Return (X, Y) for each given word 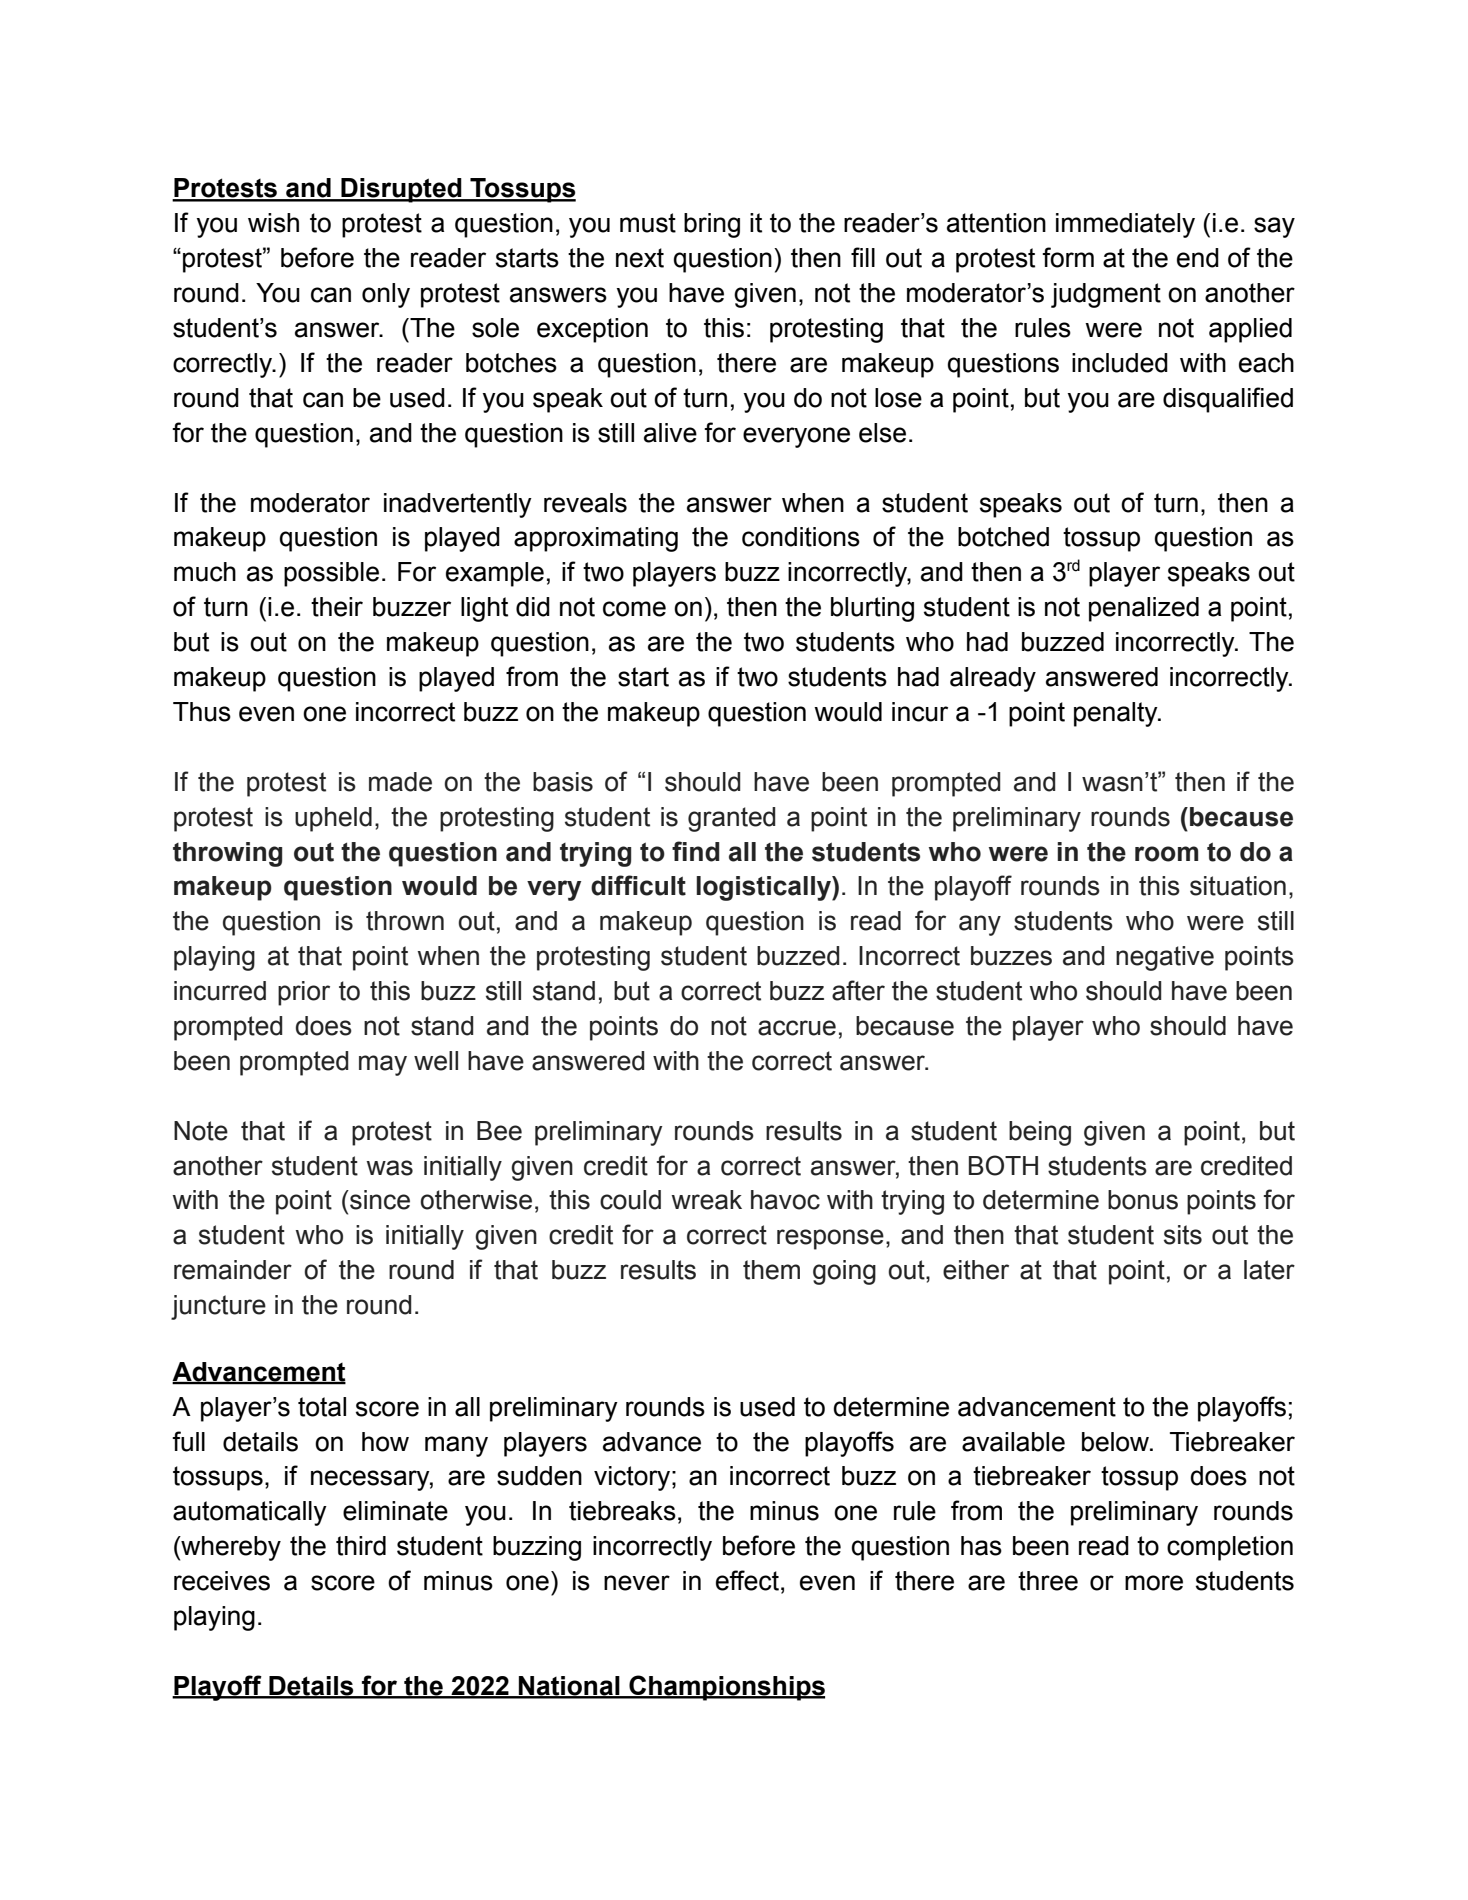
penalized (1144, 609)
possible (331, 574)
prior (304, 993)
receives (222, 1581)
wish (273, 223)
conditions (801, 537)
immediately (1125, 225)
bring (712, 225)
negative (1165, 958)
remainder (233, 1270)
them (771, 1270)
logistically (764, 888)
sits (1183, 1235)
